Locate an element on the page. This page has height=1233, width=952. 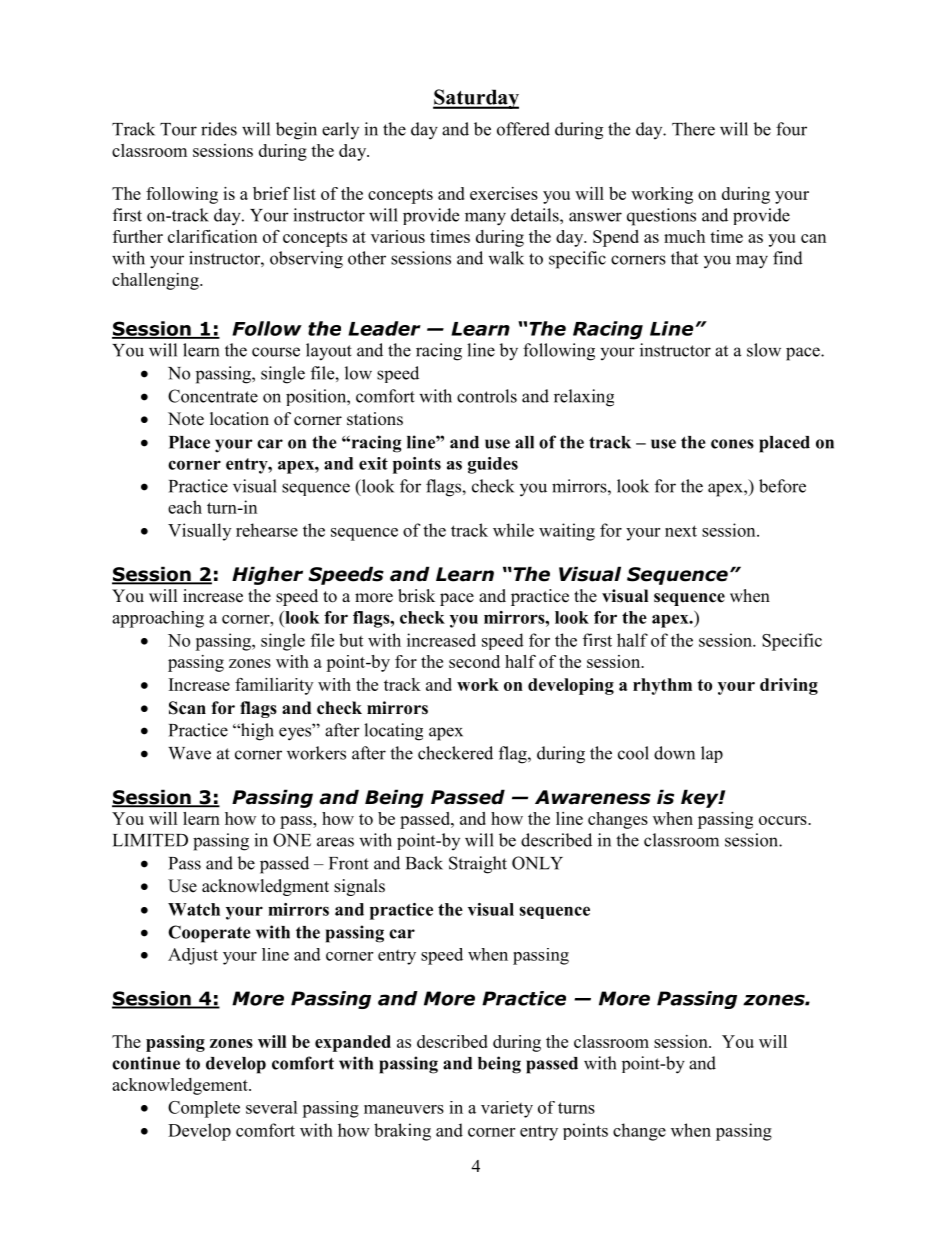
Saturday is located at coordinates (476, 99).
